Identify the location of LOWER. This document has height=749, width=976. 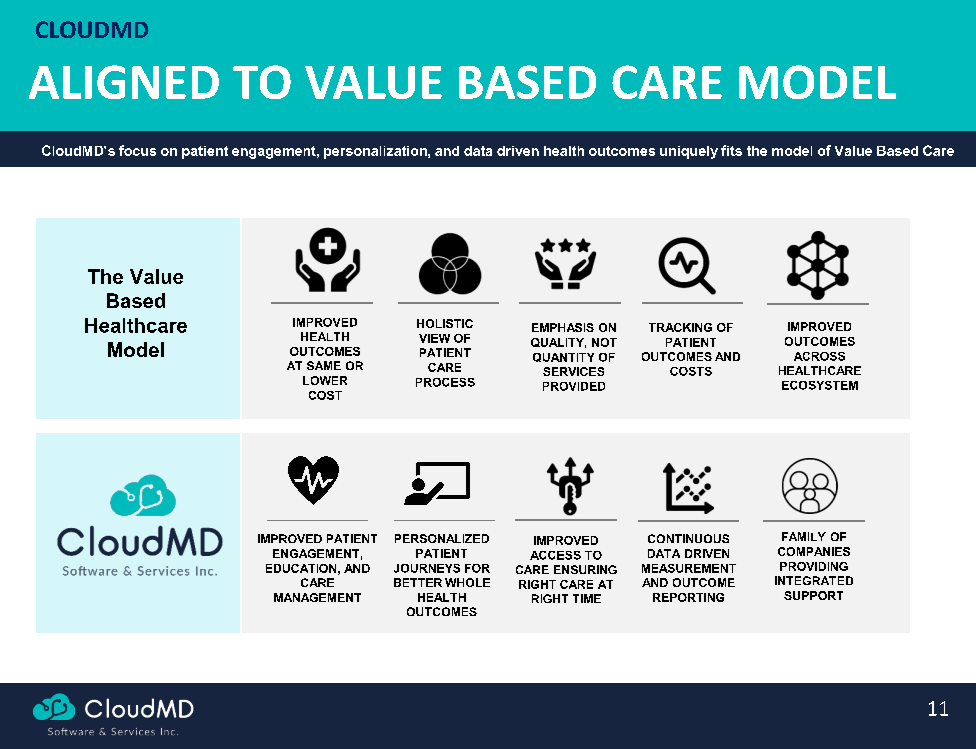
(325, 380).
